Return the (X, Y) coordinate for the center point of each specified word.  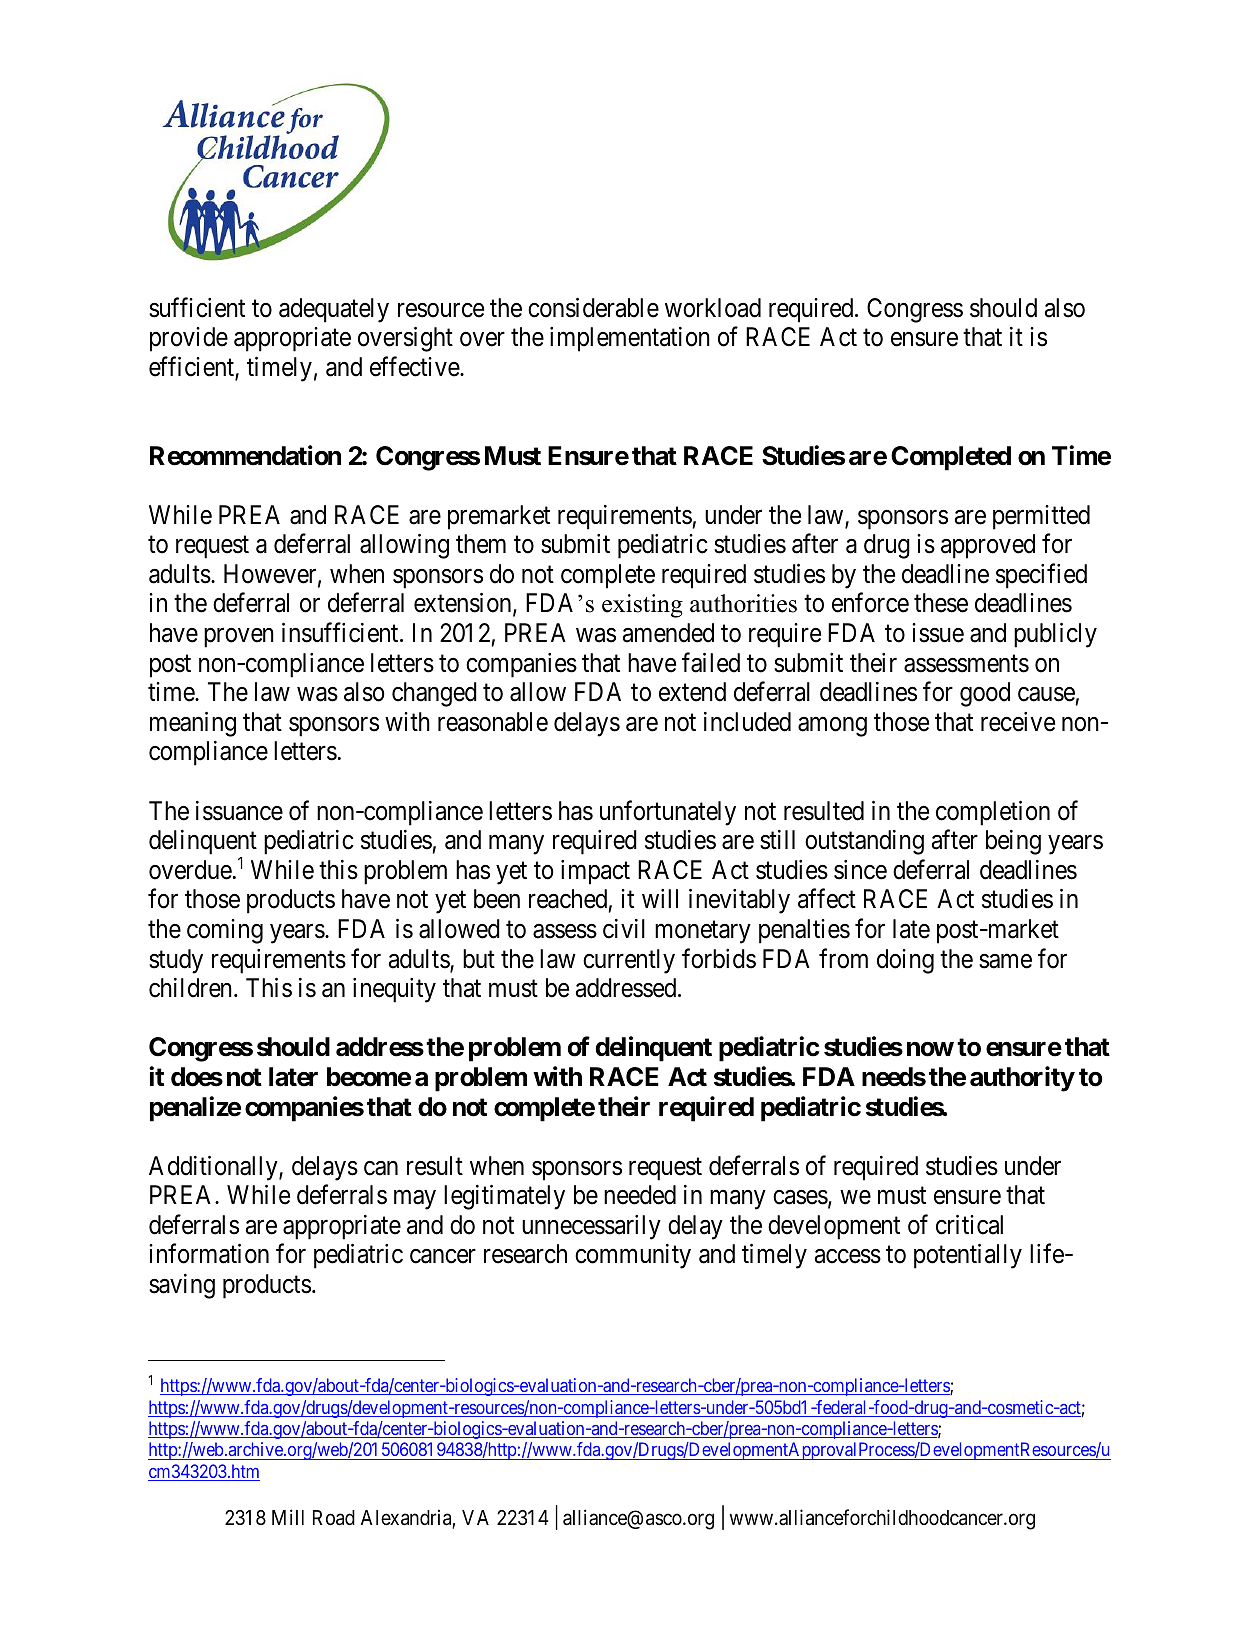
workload (713, 308)
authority (1022, 1079)
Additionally (214, 1168)
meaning (193, 724)
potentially (968, 1256)
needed (640, 1195)
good (985, 694)
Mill (288, 1517)
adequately (334, 310)
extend (692, 692)
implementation (630, 339)
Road (334, 1518)
